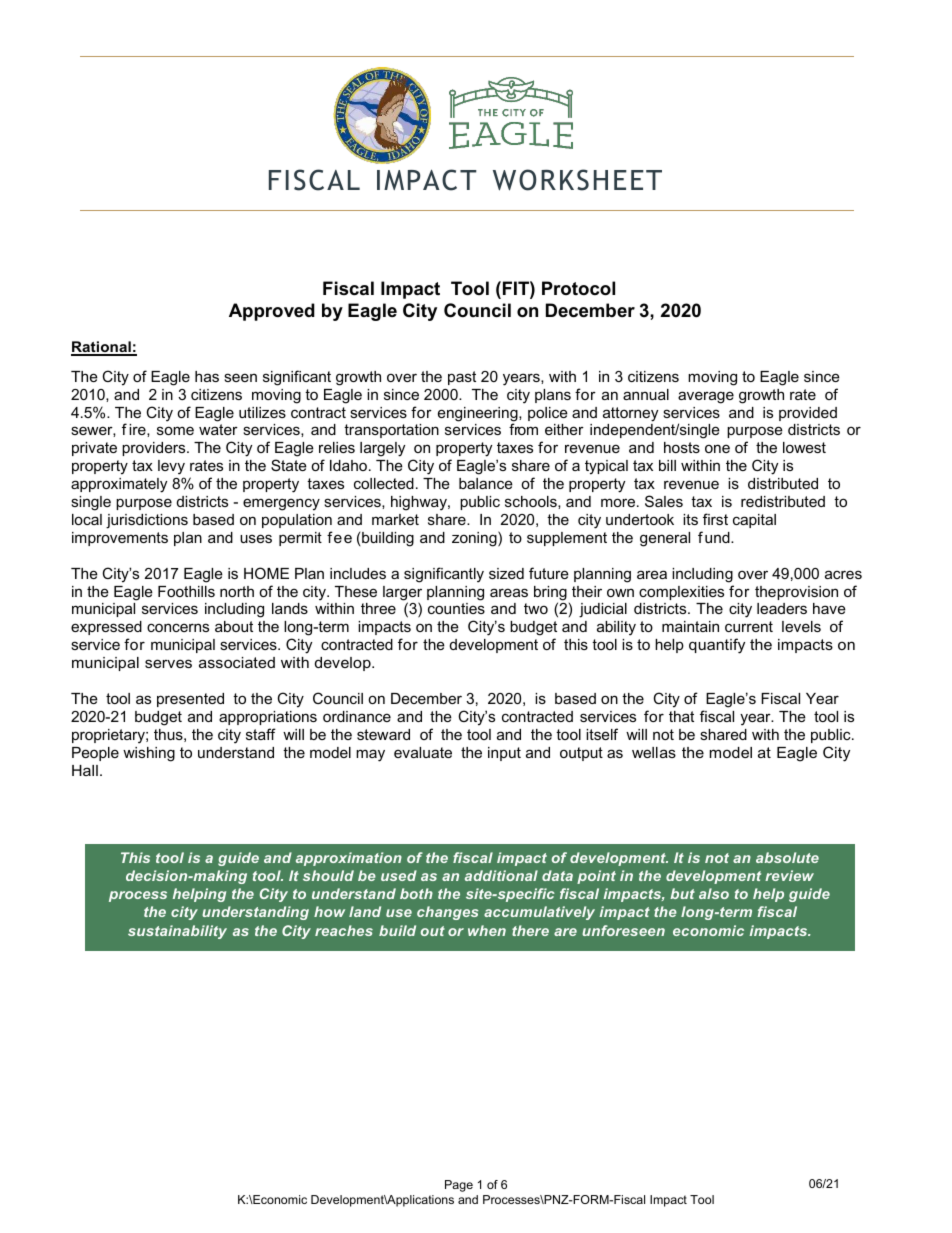 The image size is (952, 1233). I want to click on Approved, so click(272, 312).
